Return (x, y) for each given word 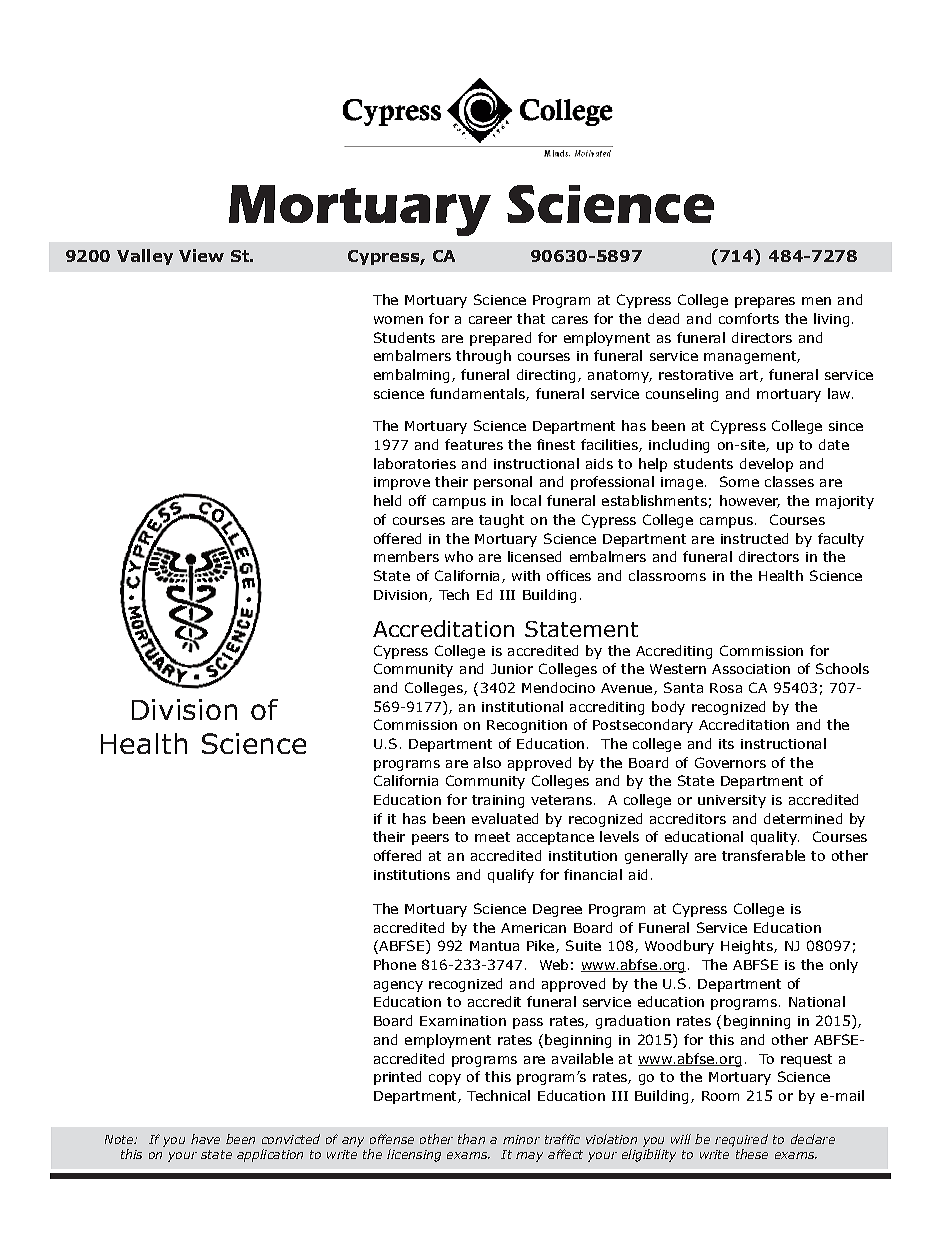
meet (492, 837)
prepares (765, 302)
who (459, 556)
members (406, 556)
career (490, 320)
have (205, 1139)
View (201, 255)
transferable (763, 855)
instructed (754, 538)
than (471, 1139)
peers (430, 839)
